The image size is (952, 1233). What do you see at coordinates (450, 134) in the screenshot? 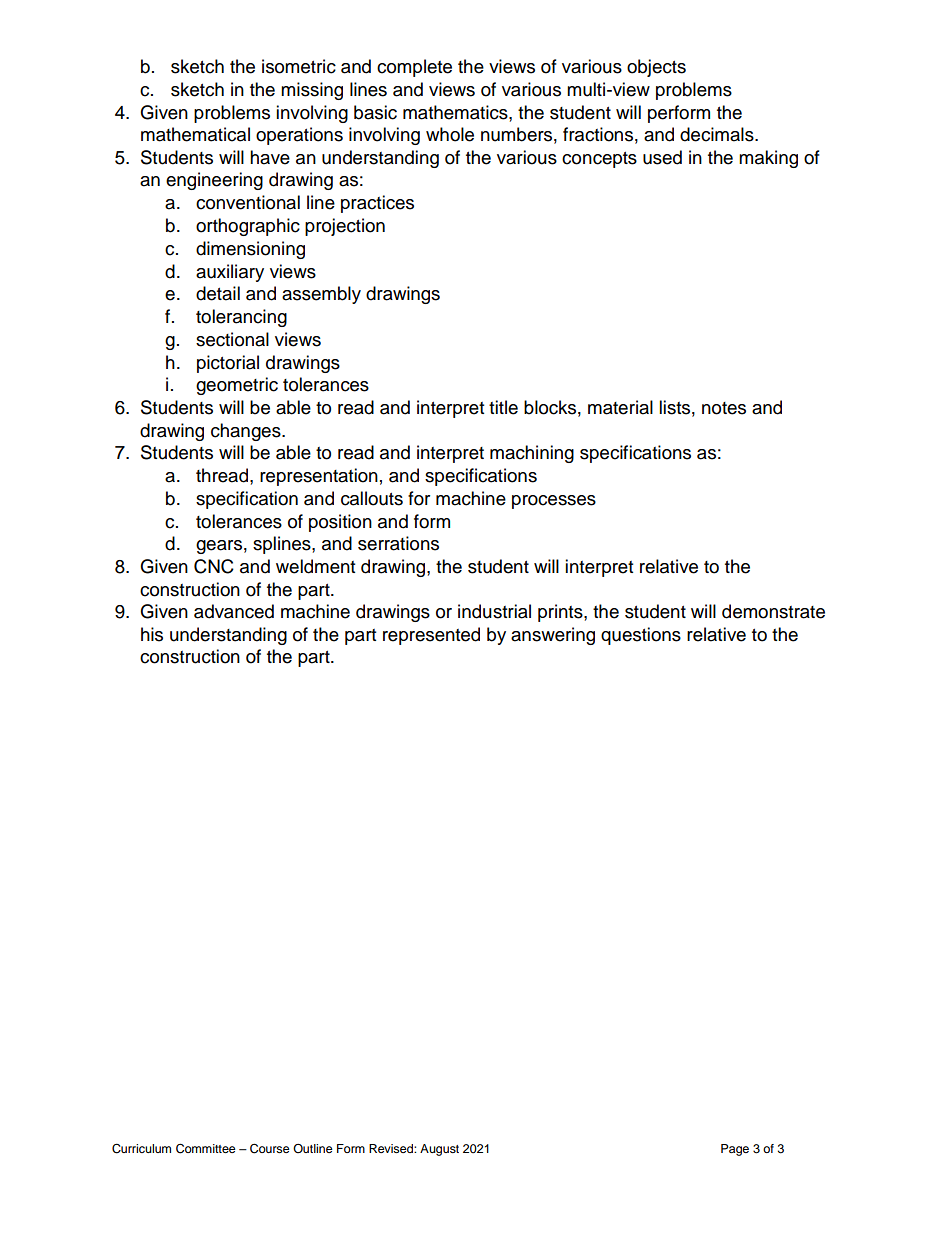
I see `whole` at bounding box center [450, 134].
